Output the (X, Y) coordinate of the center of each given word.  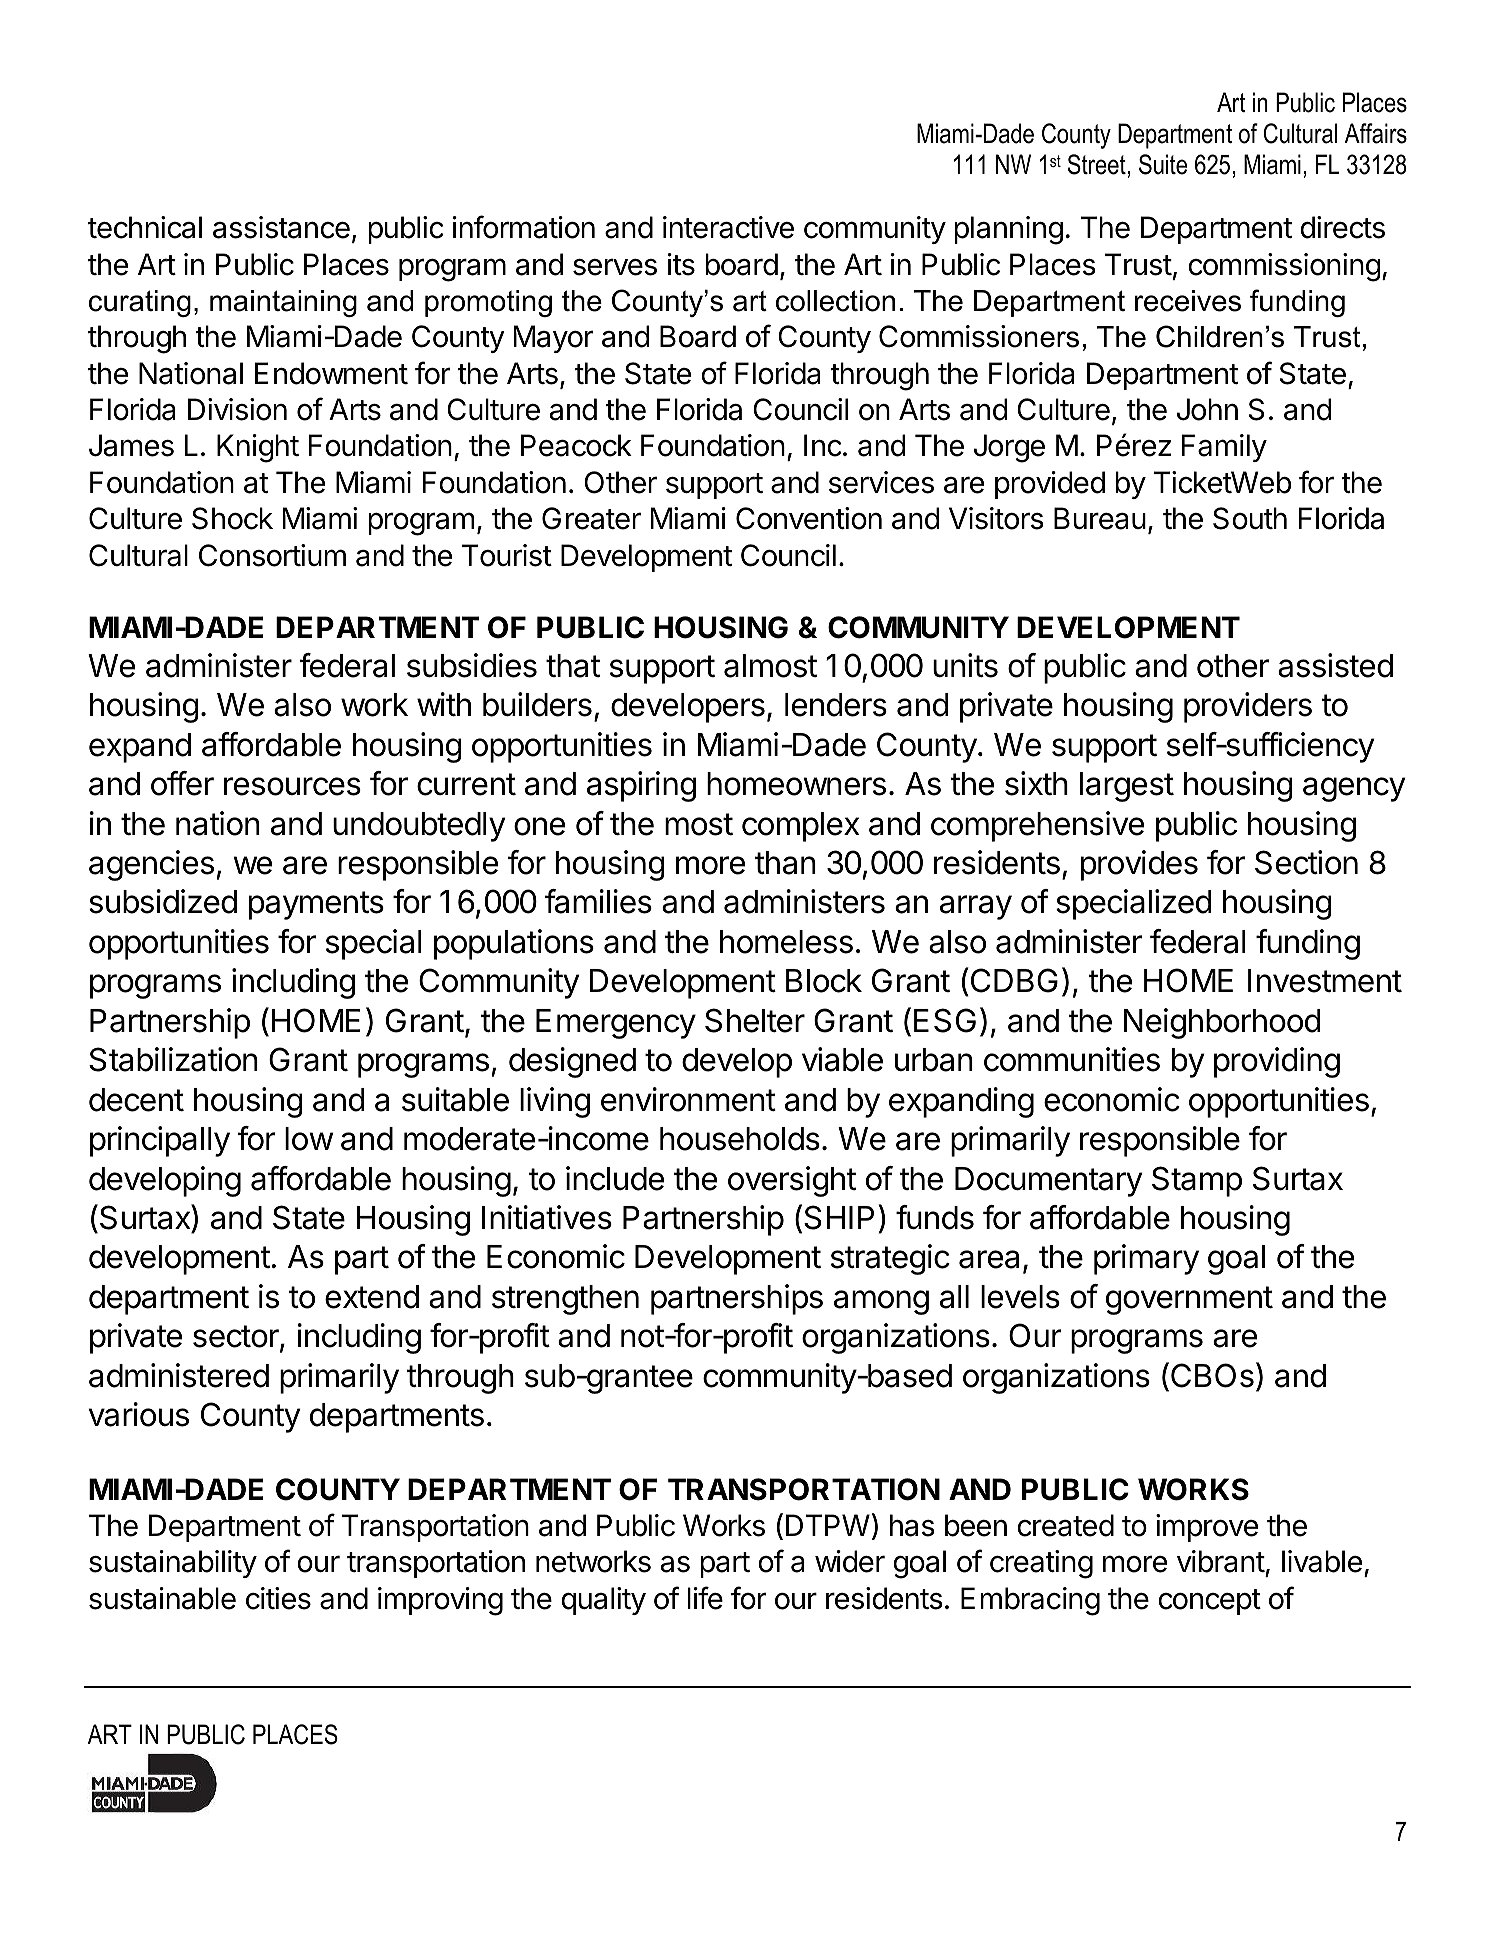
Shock (232, 518)
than (785, 863)
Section (1306, 862)
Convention (809, 518)
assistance (281, 227)
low (309, 1139)
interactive (728, 227)
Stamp (1197, 1181)
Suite (1163, 164)
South (1250, 518)
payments (316, 905)
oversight (792, 1181)
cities (278, 1598)
